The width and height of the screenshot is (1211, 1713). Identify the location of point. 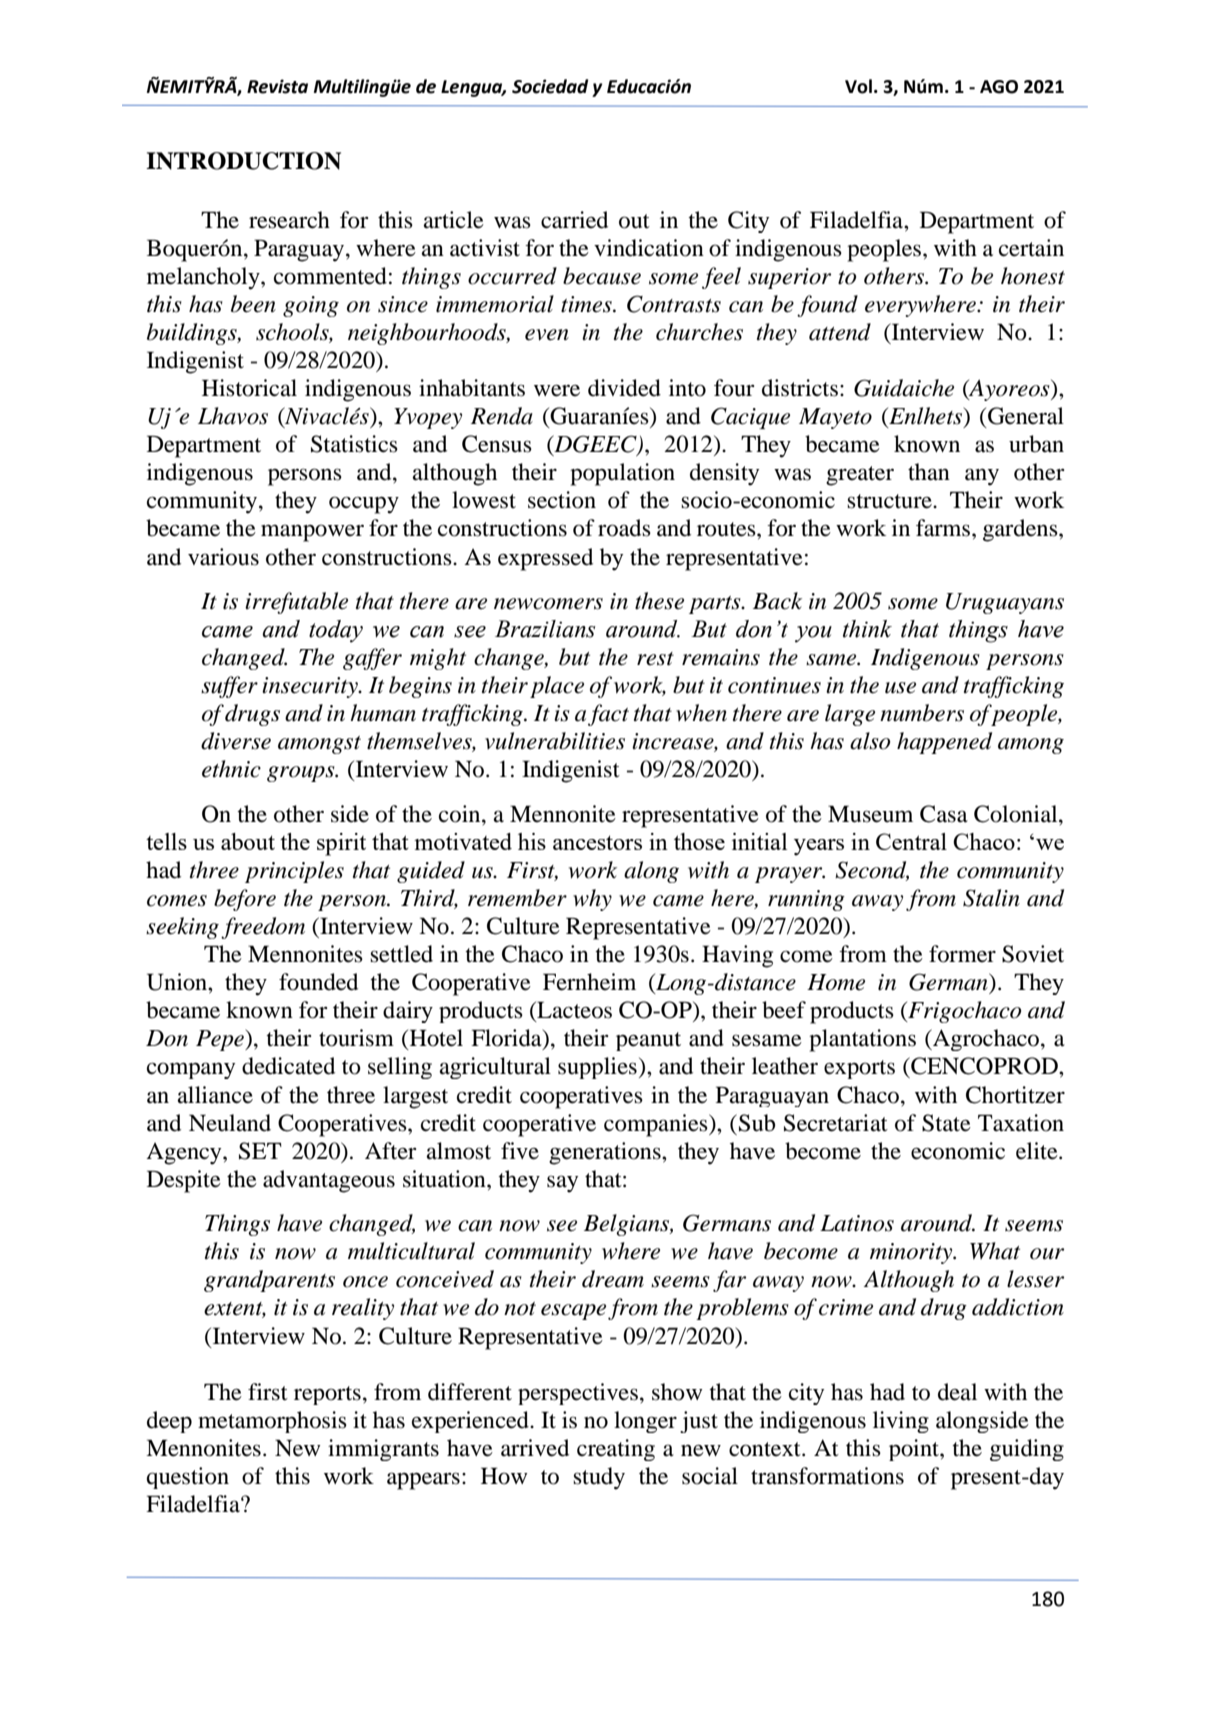
(915, 1450).
